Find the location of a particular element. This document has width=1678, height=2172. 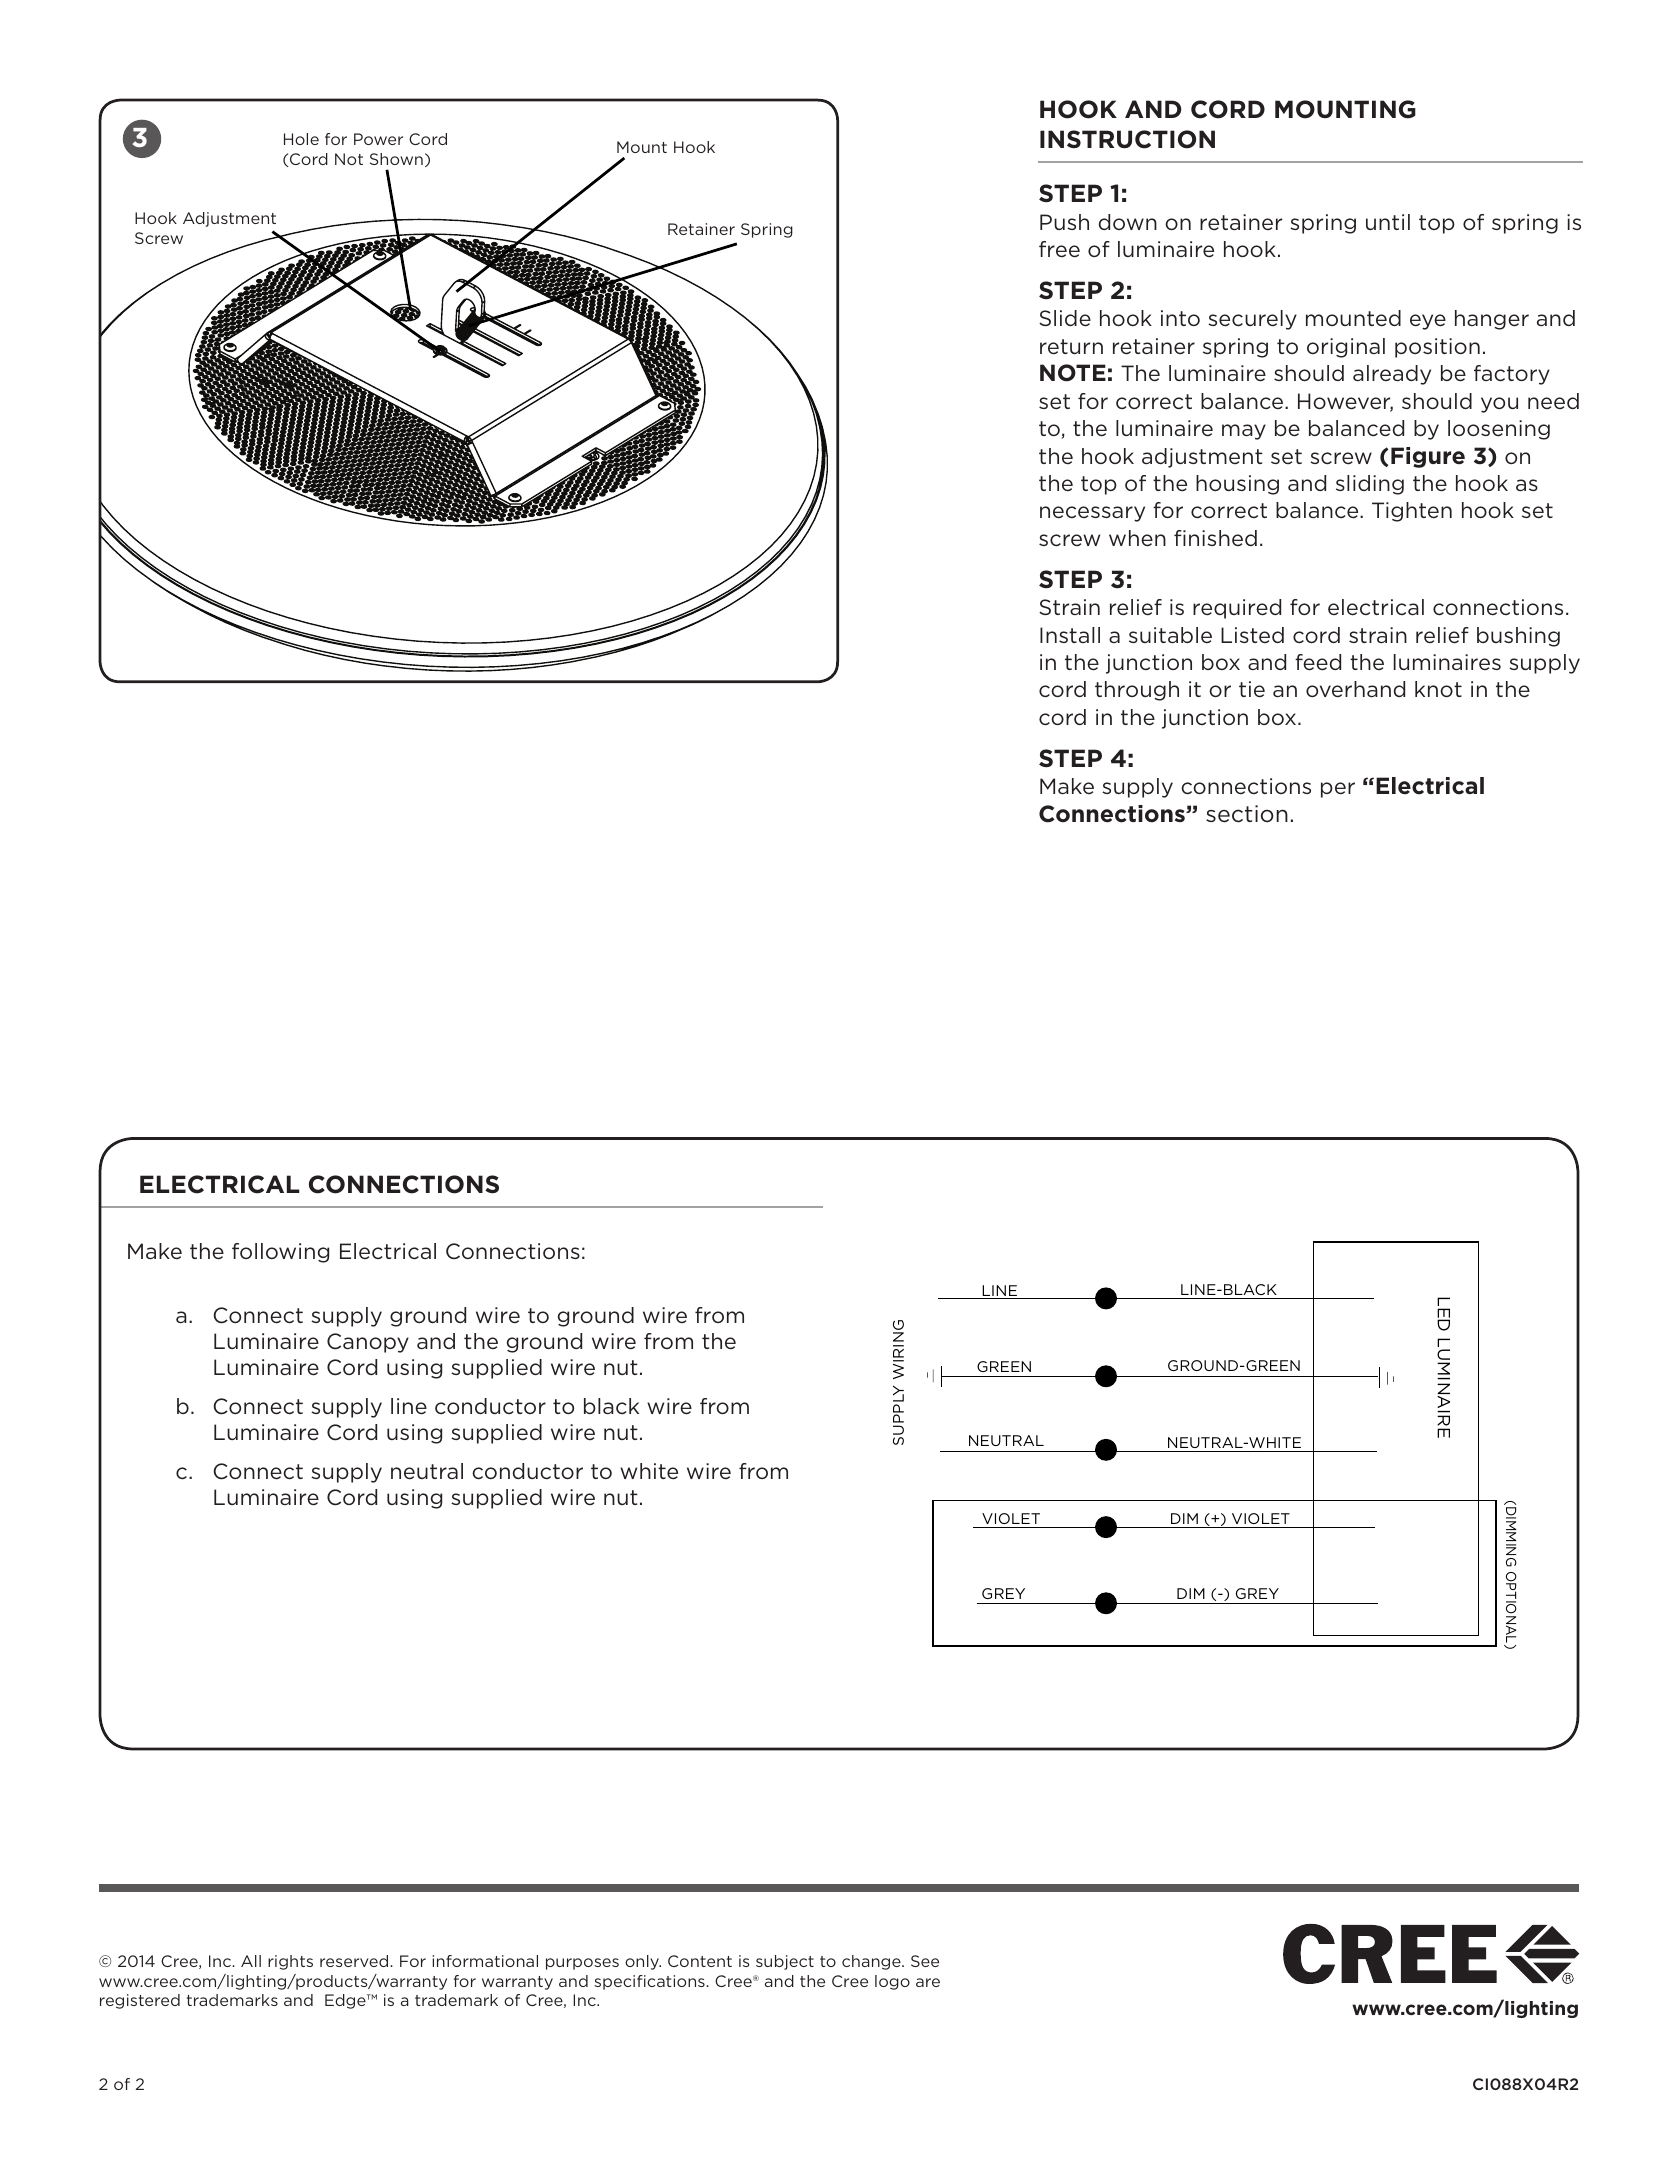

Install is located at coordinates (1070, 635).
